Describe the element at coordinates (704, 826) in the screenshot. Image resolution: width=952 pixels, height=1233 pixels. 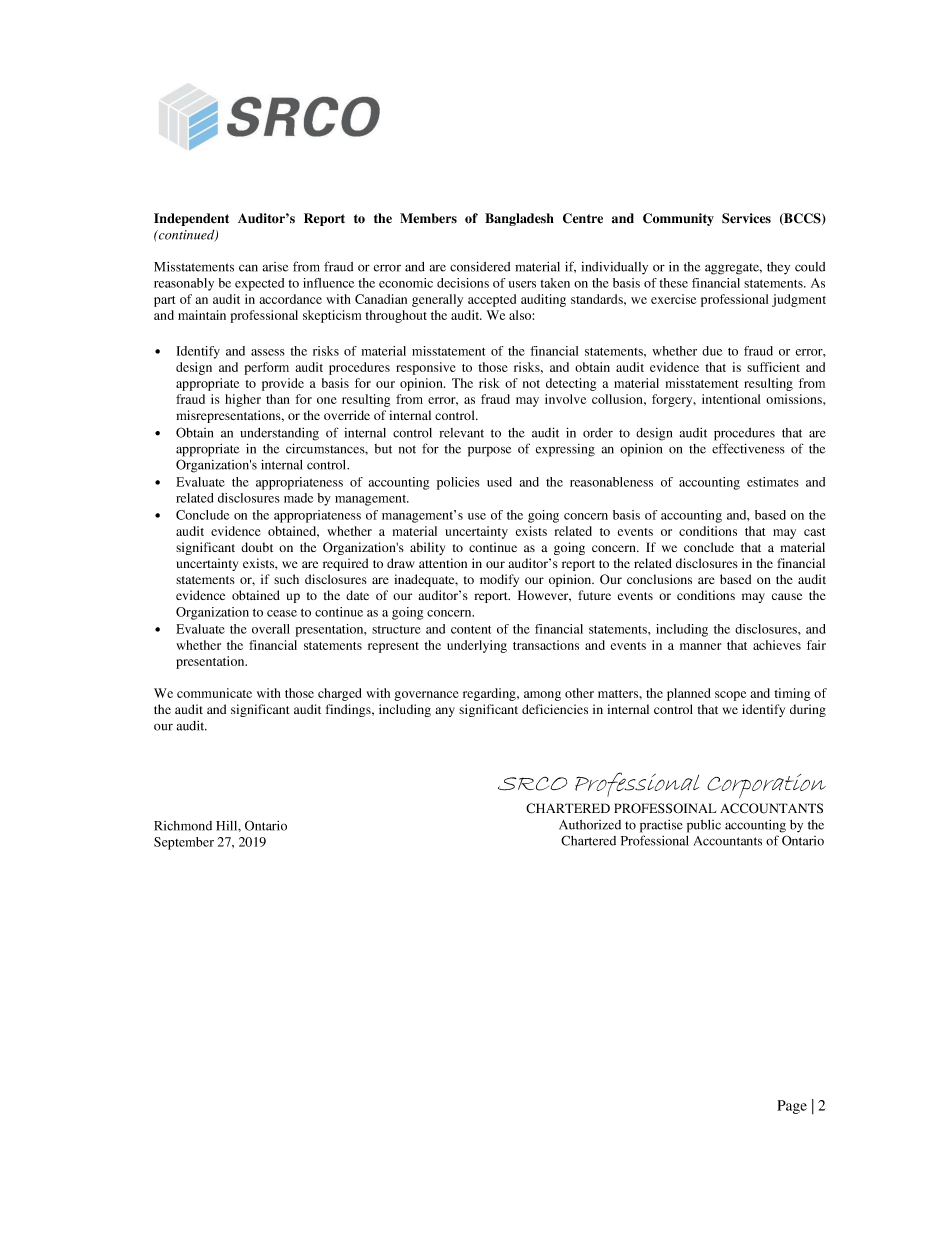
I see `public` at that location.
